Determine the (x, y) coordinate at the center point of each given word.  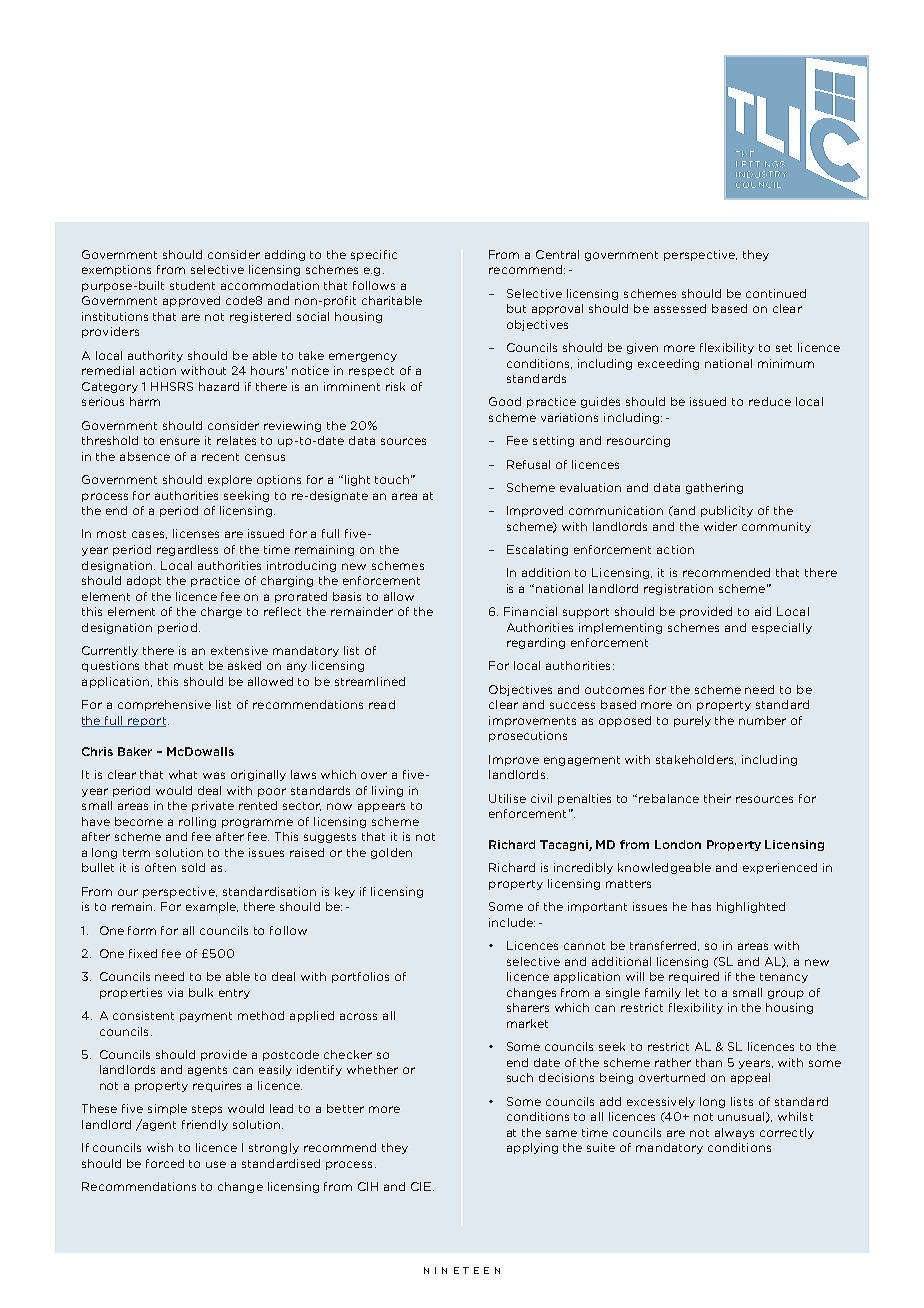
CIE (421, 1186)
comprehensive (164, 705)
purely (692, 721)
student (192, 285)
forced (165, 1163)
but (516, 308)
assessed (680, 308)
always (734, 1133)
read (382, 704)
